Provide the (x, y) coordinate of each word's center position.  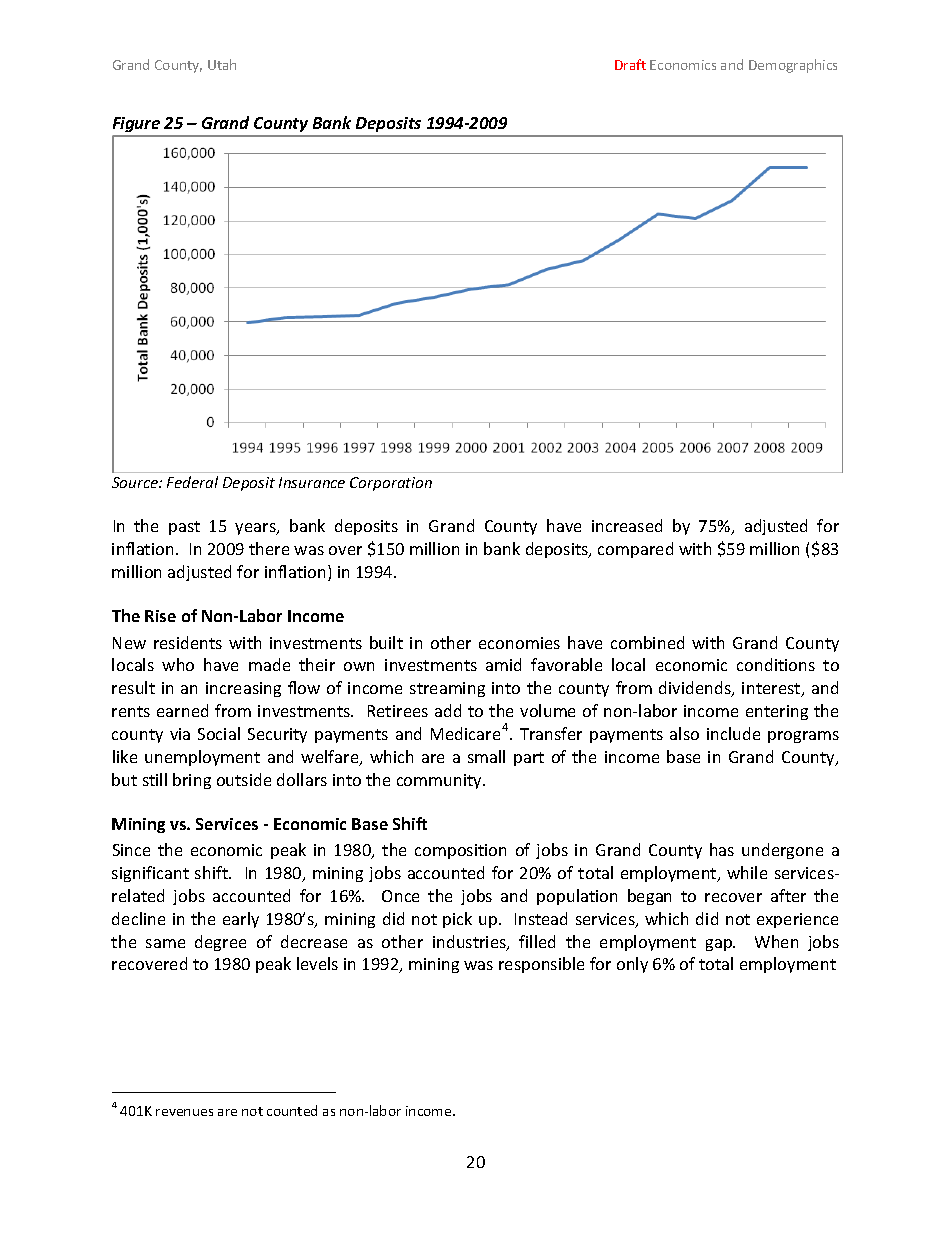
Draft (630, 64)
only (632, 965)
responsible (541, 965)
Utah (222, 64)
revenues (184, 1112)
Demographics (793, 66)
